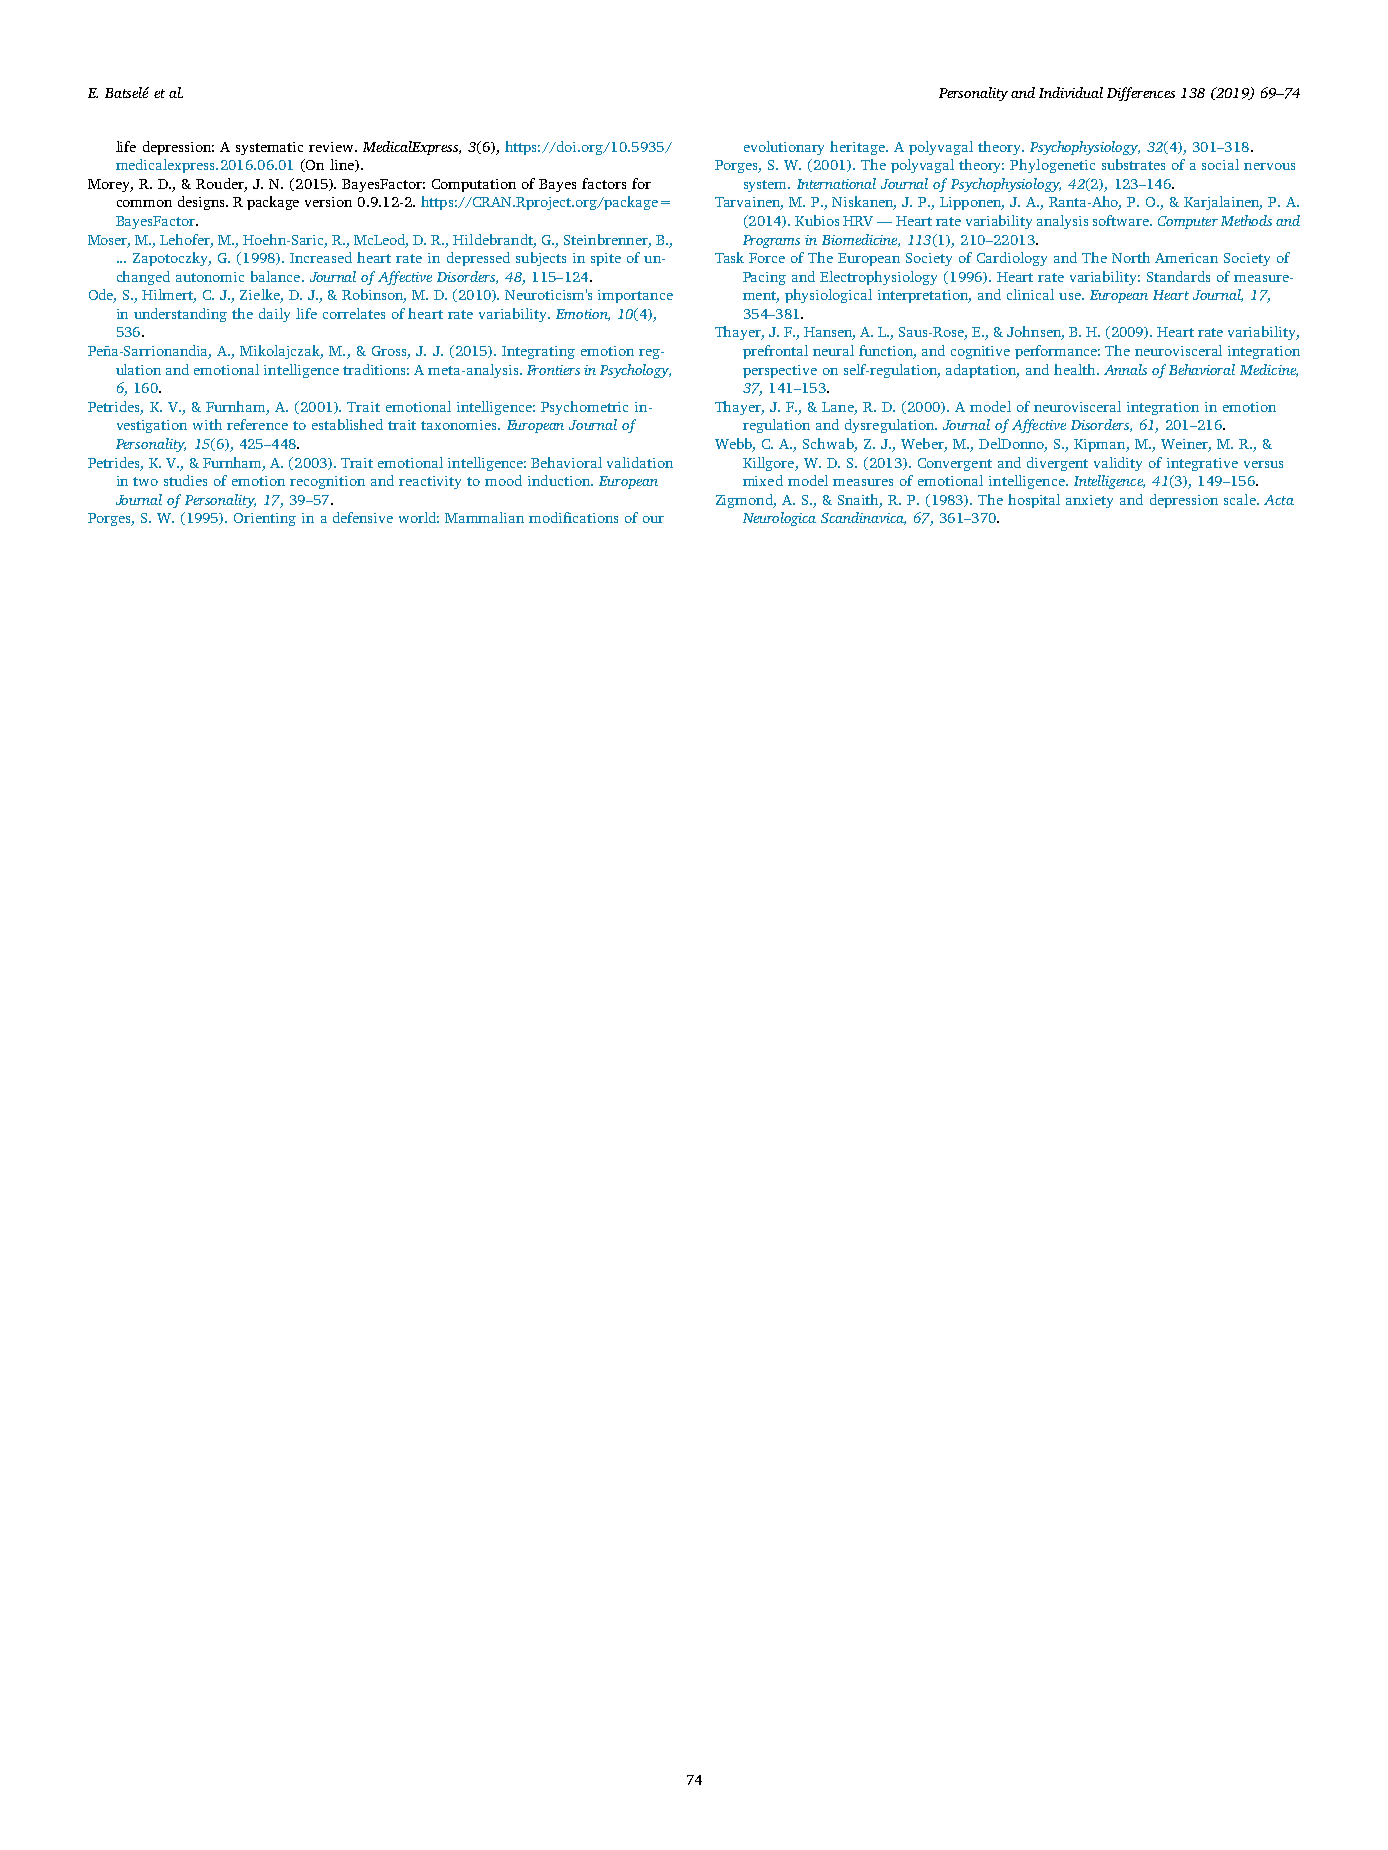 The image size is (1388, 1850). Describe the element at coordinates (257, 424) in the page. I see `reference` at that location.
